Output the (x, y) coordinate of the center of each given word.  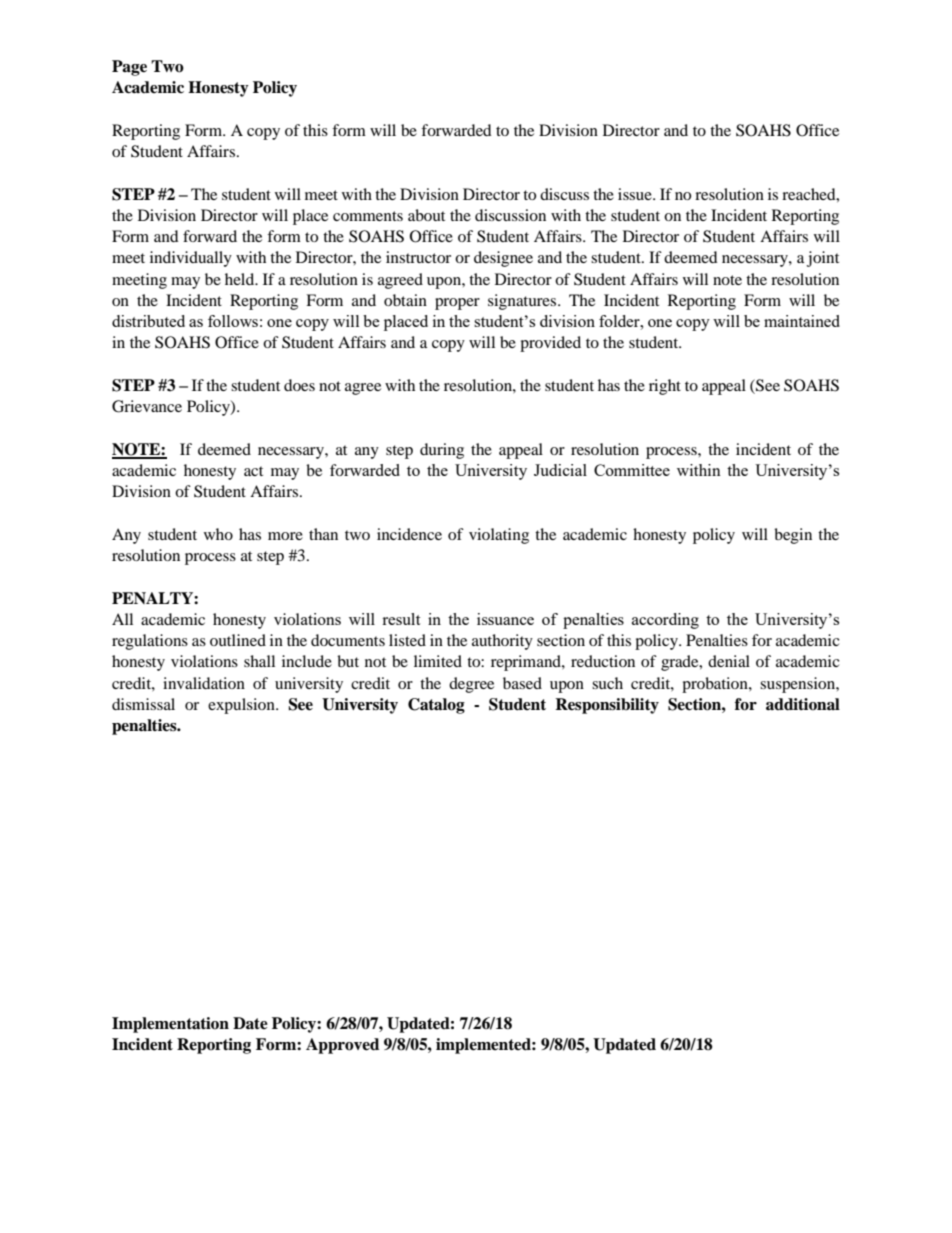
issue (636, 194)
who (218, 534)
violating (499, 536)
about (426, 215)
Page (129, 68)
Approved (342, 1046)
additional (803, 704)
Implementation (170, 1025)
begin (793, 536)
